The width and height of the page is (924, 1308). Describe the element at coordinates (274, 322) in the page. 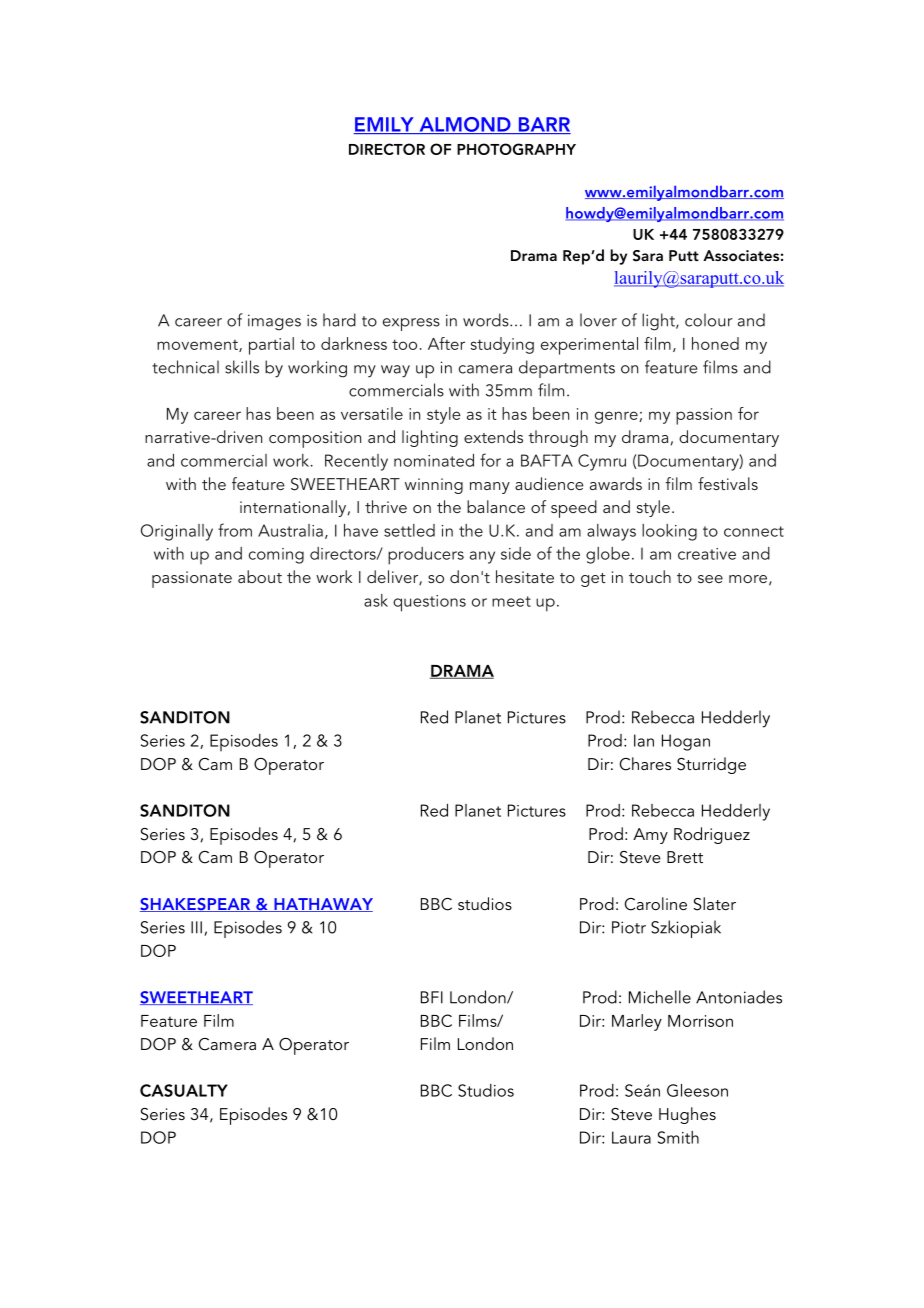

I see `images` at that location.
